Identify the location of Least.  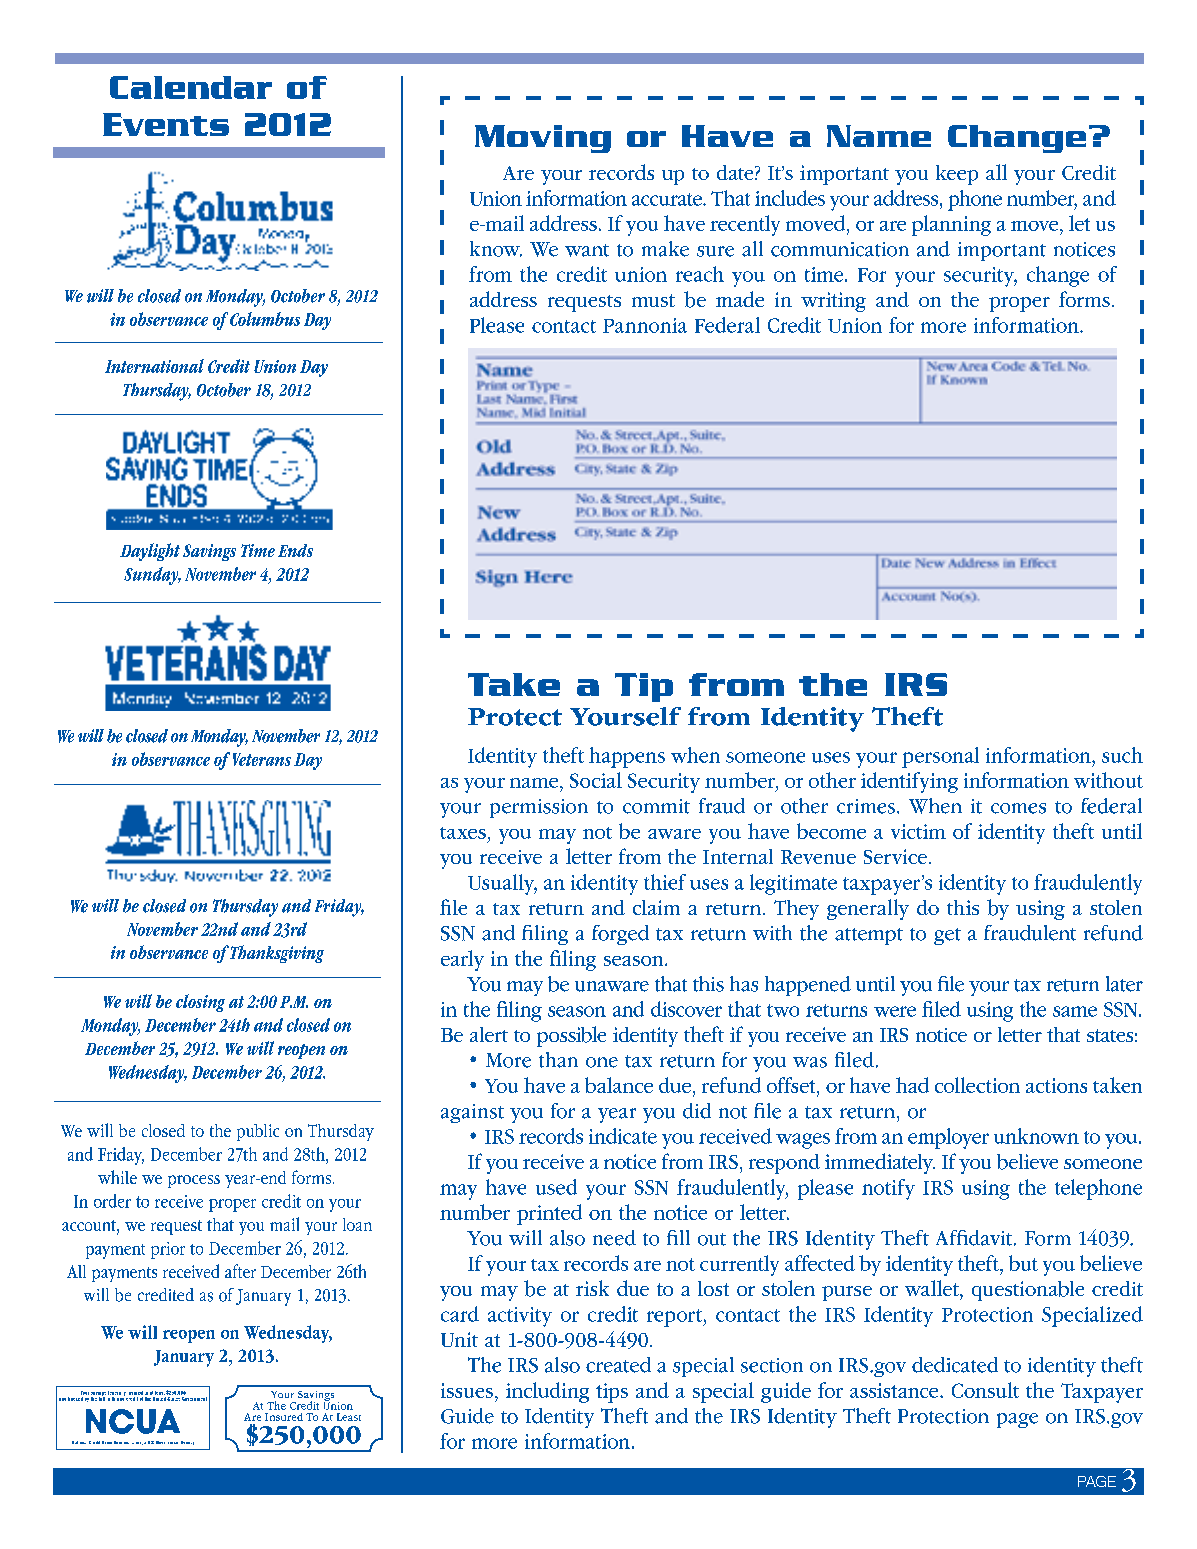
(349, 1417).
